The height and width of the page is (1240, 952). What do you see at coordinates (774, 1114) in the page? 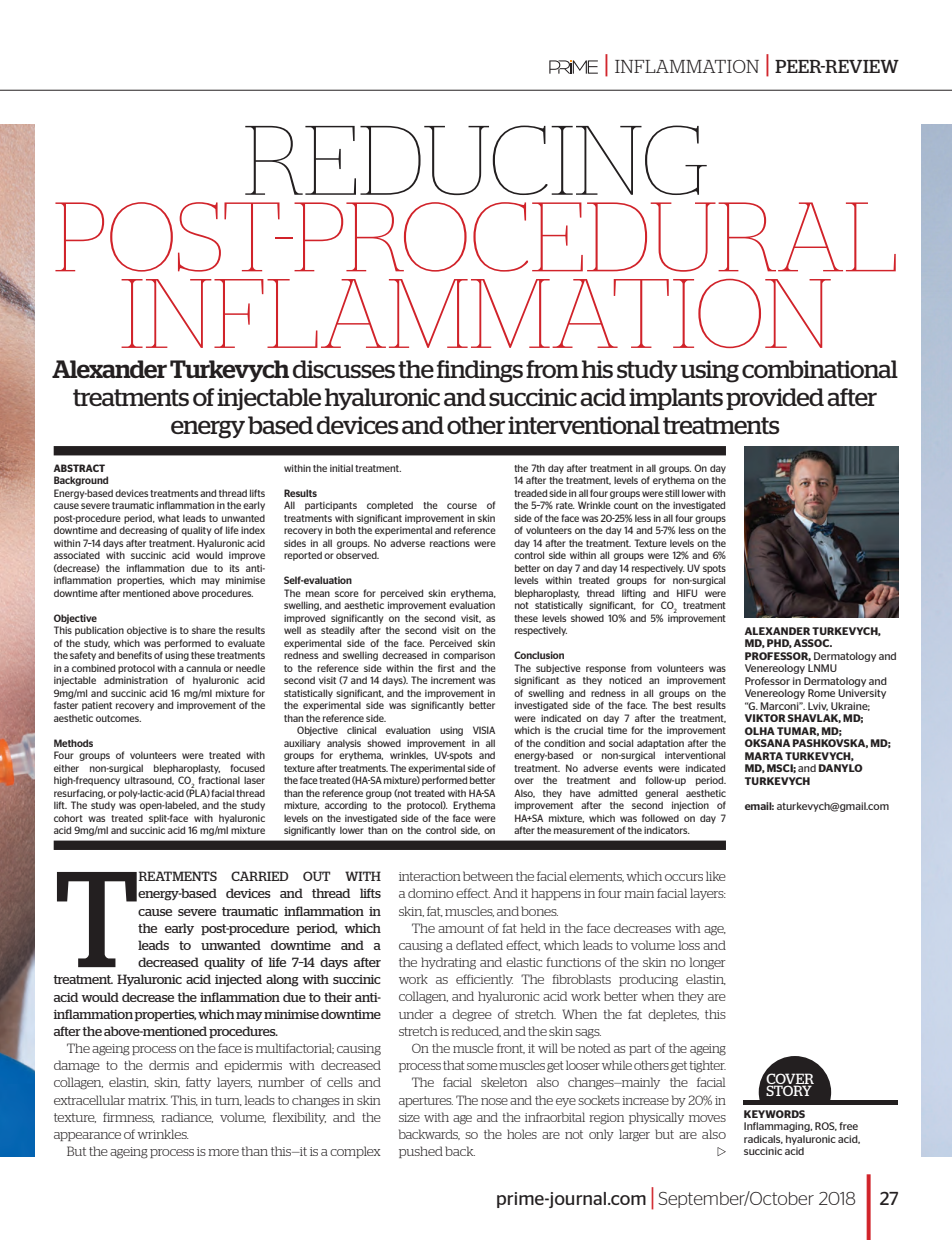
I see `KEYWORDS` at bounding box center [774, 1114].
